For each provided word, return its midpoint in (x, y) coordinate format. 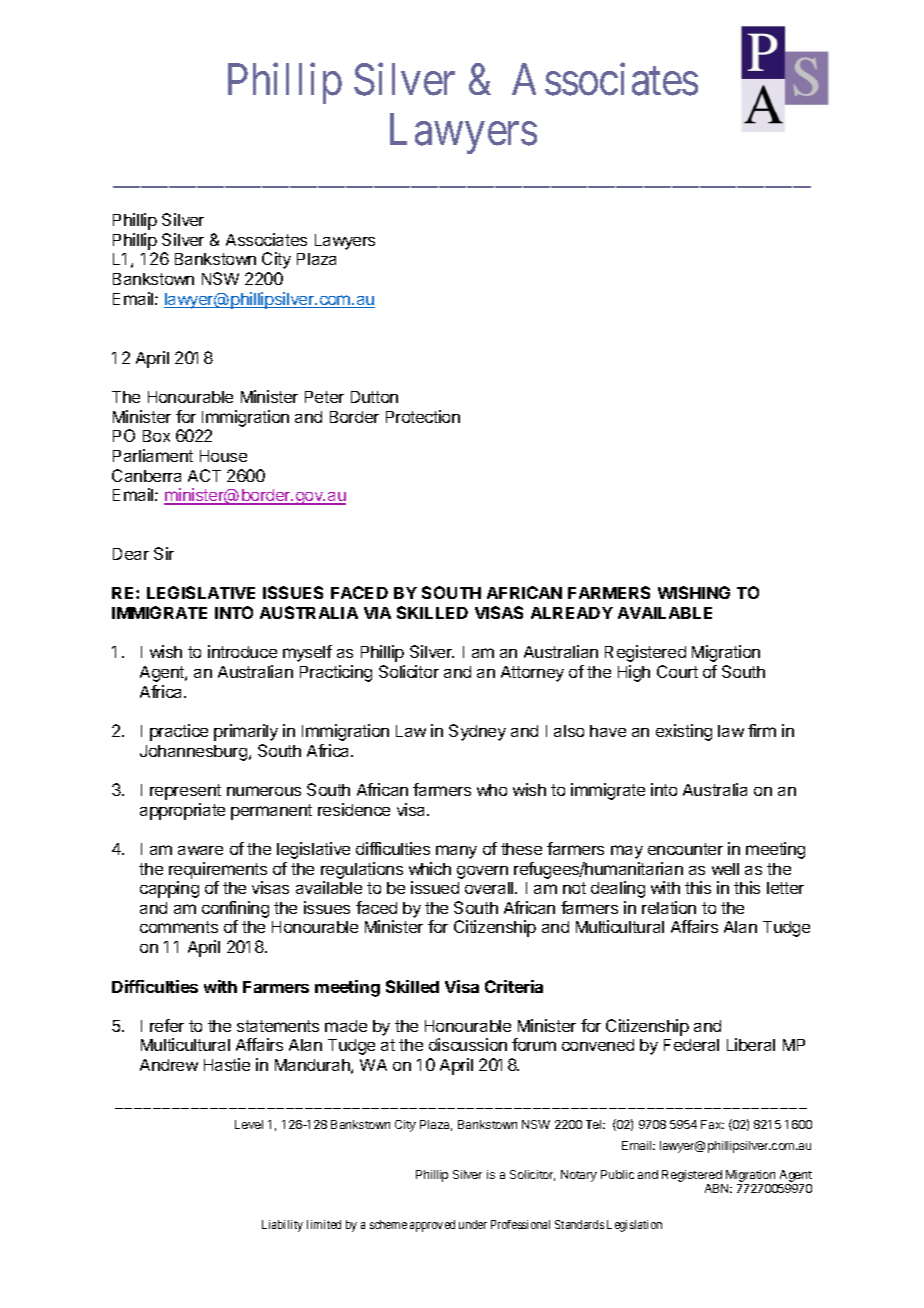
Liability (282, 1226)
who (492, 790)
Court (677, 671)
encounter (685, 849)
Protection (423, 416)
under (473, 1224)
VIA (377, 613)
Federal (691, 1045)
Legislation (634, 1226)
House (223, 456)
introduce (242, 651)
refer (167, 1025)
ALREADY (572, 613)
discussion (468, 1044)
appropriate (182, 811)
